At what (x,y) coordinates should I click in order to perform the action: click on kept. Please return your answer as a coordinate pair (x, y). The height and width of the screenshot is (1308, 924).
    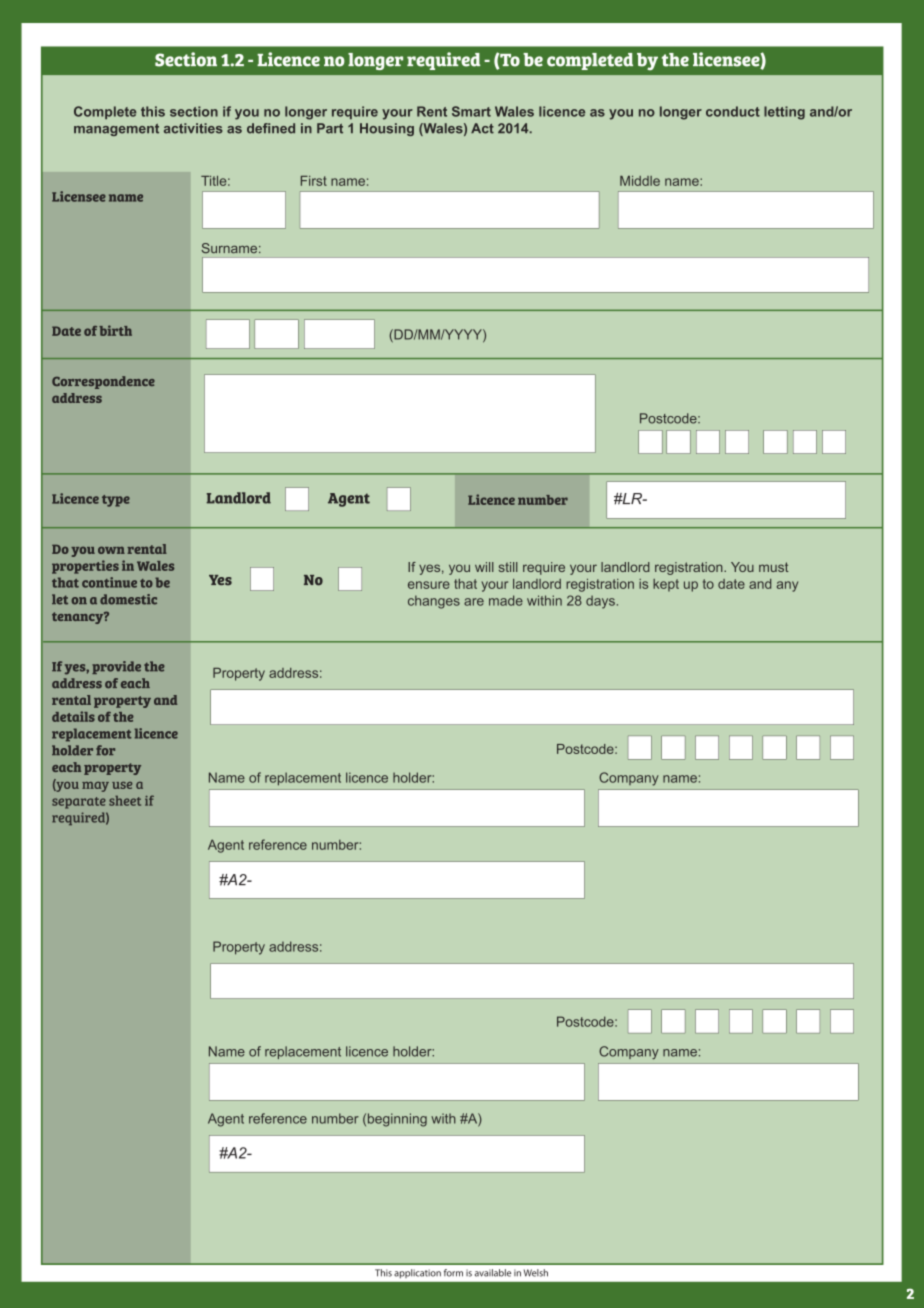
    Looking at the image, I should click on (666, 585).
